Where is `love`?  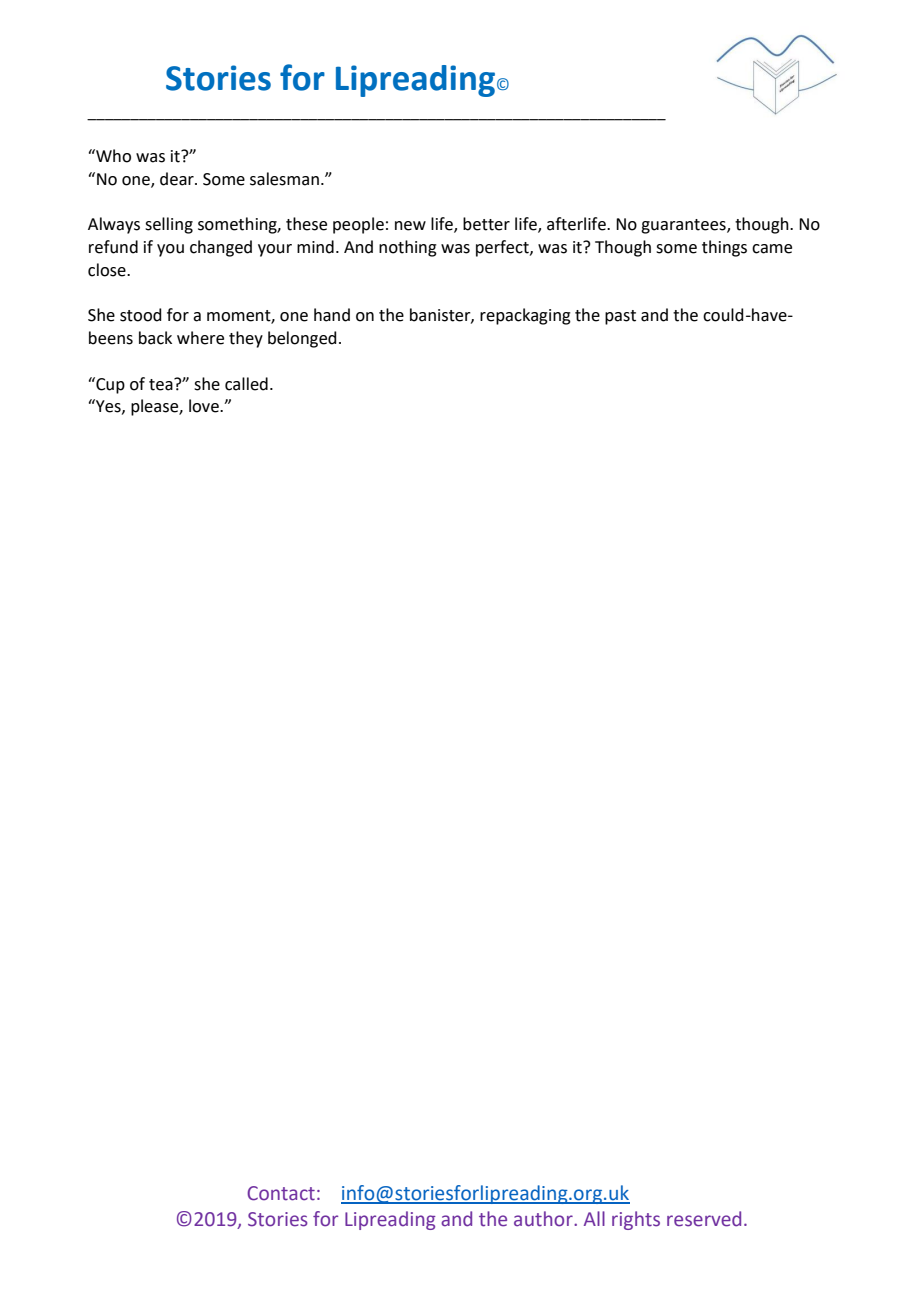 love is located at coordinates (205, 406).
